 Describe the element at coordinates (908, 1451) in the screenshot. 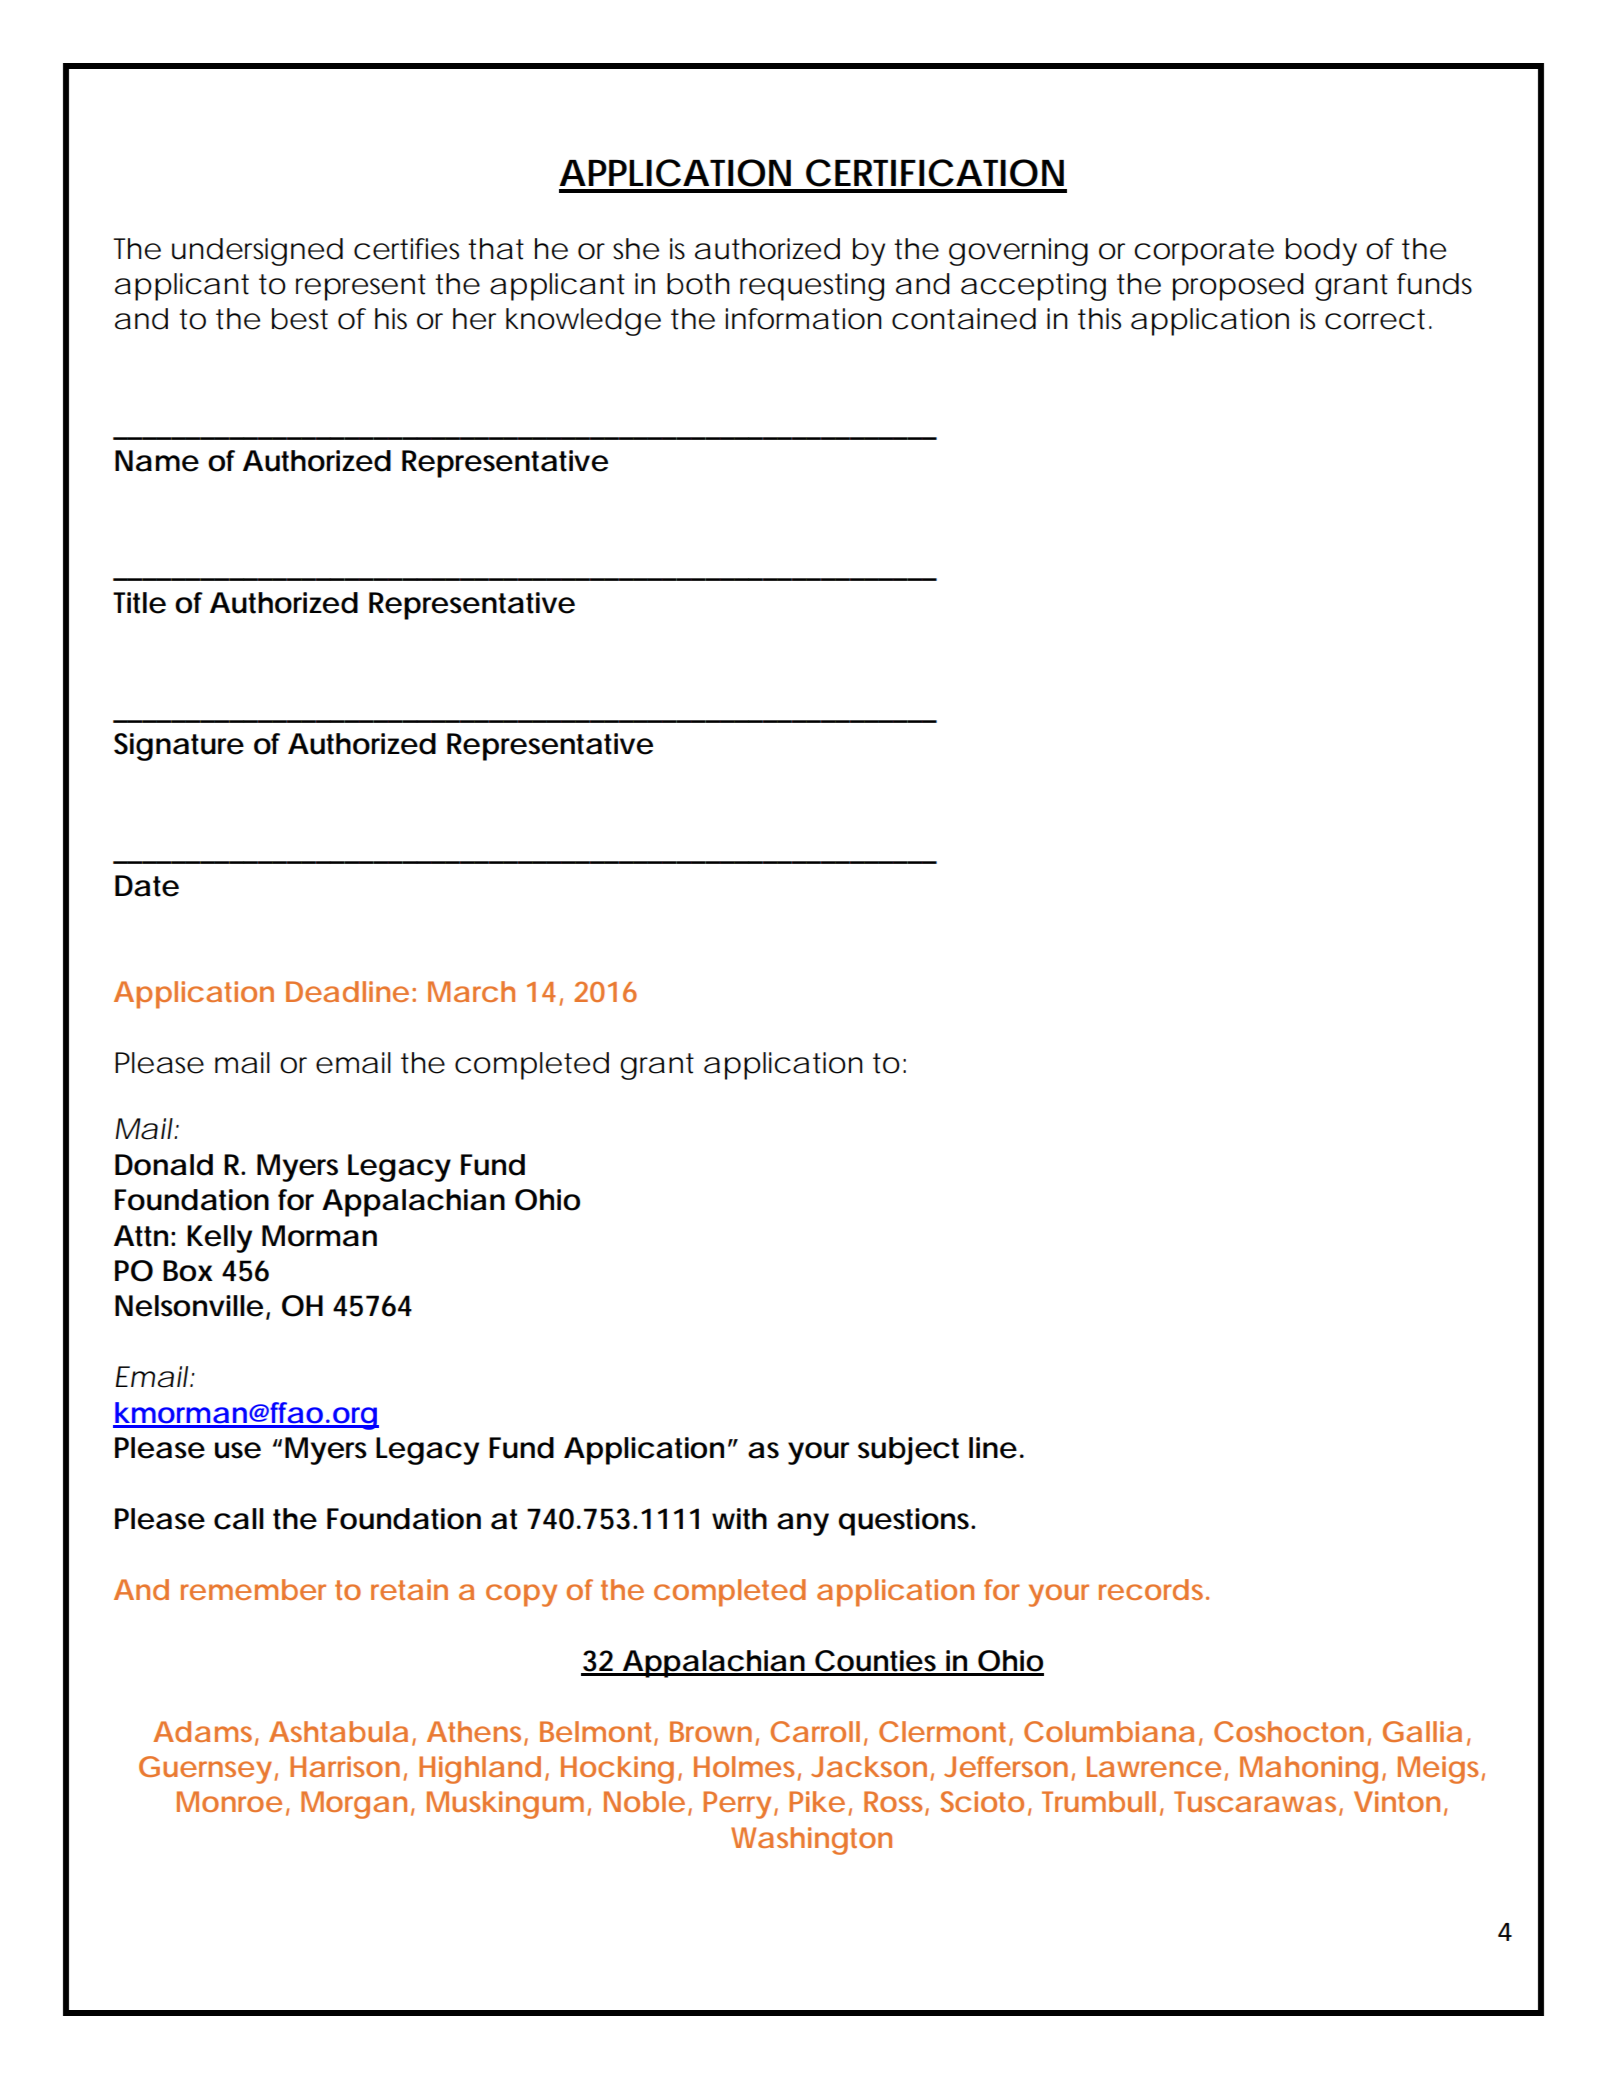

I see `subject` at that location.
